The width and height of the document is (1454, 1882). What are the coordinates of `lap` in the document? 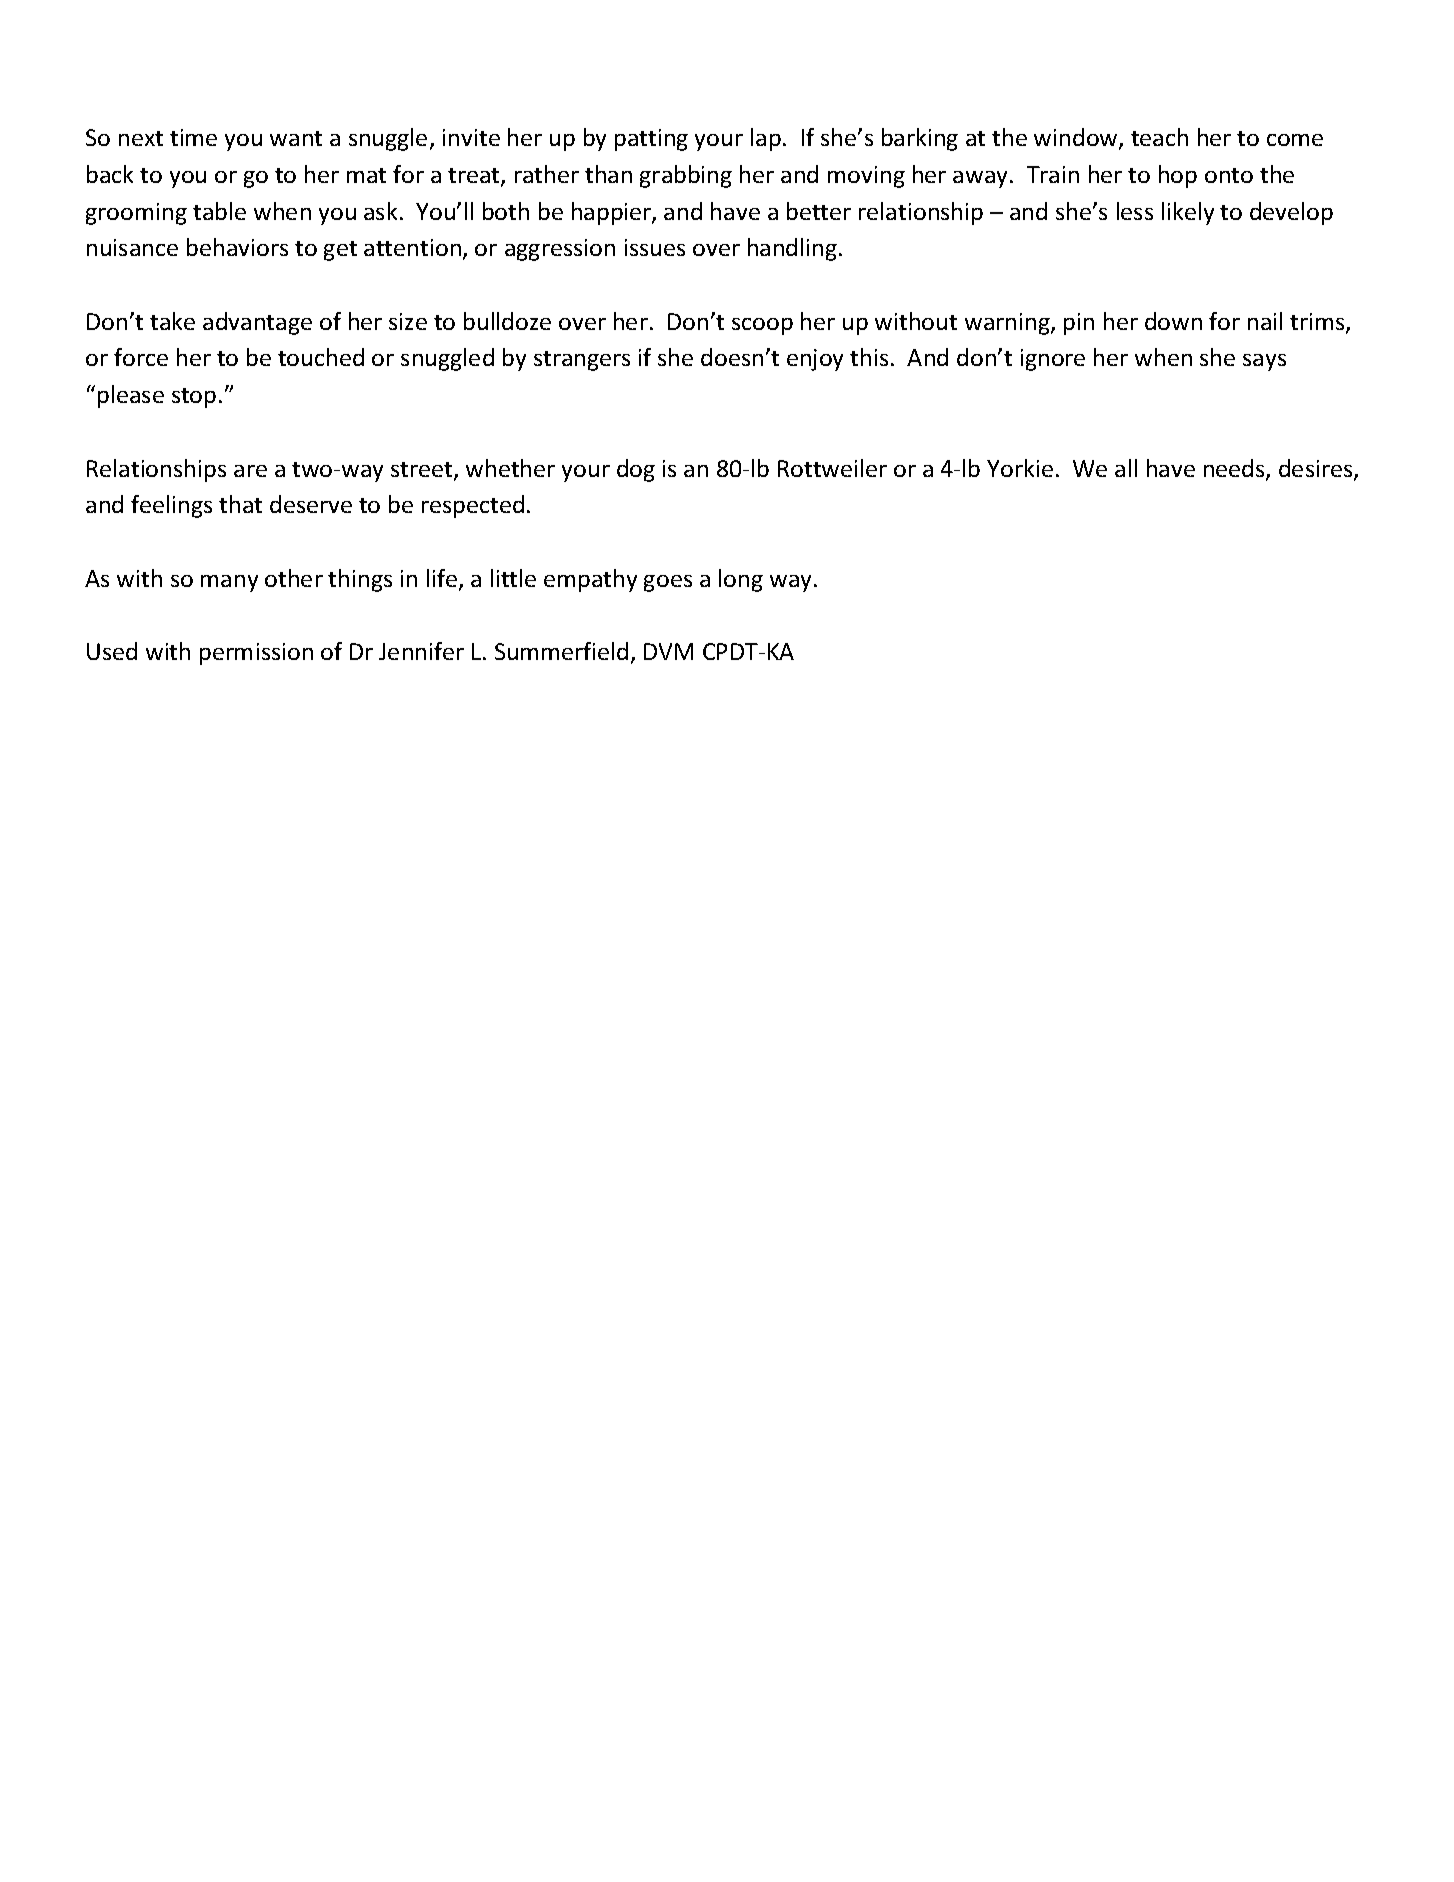 It's located at (766, 139).
